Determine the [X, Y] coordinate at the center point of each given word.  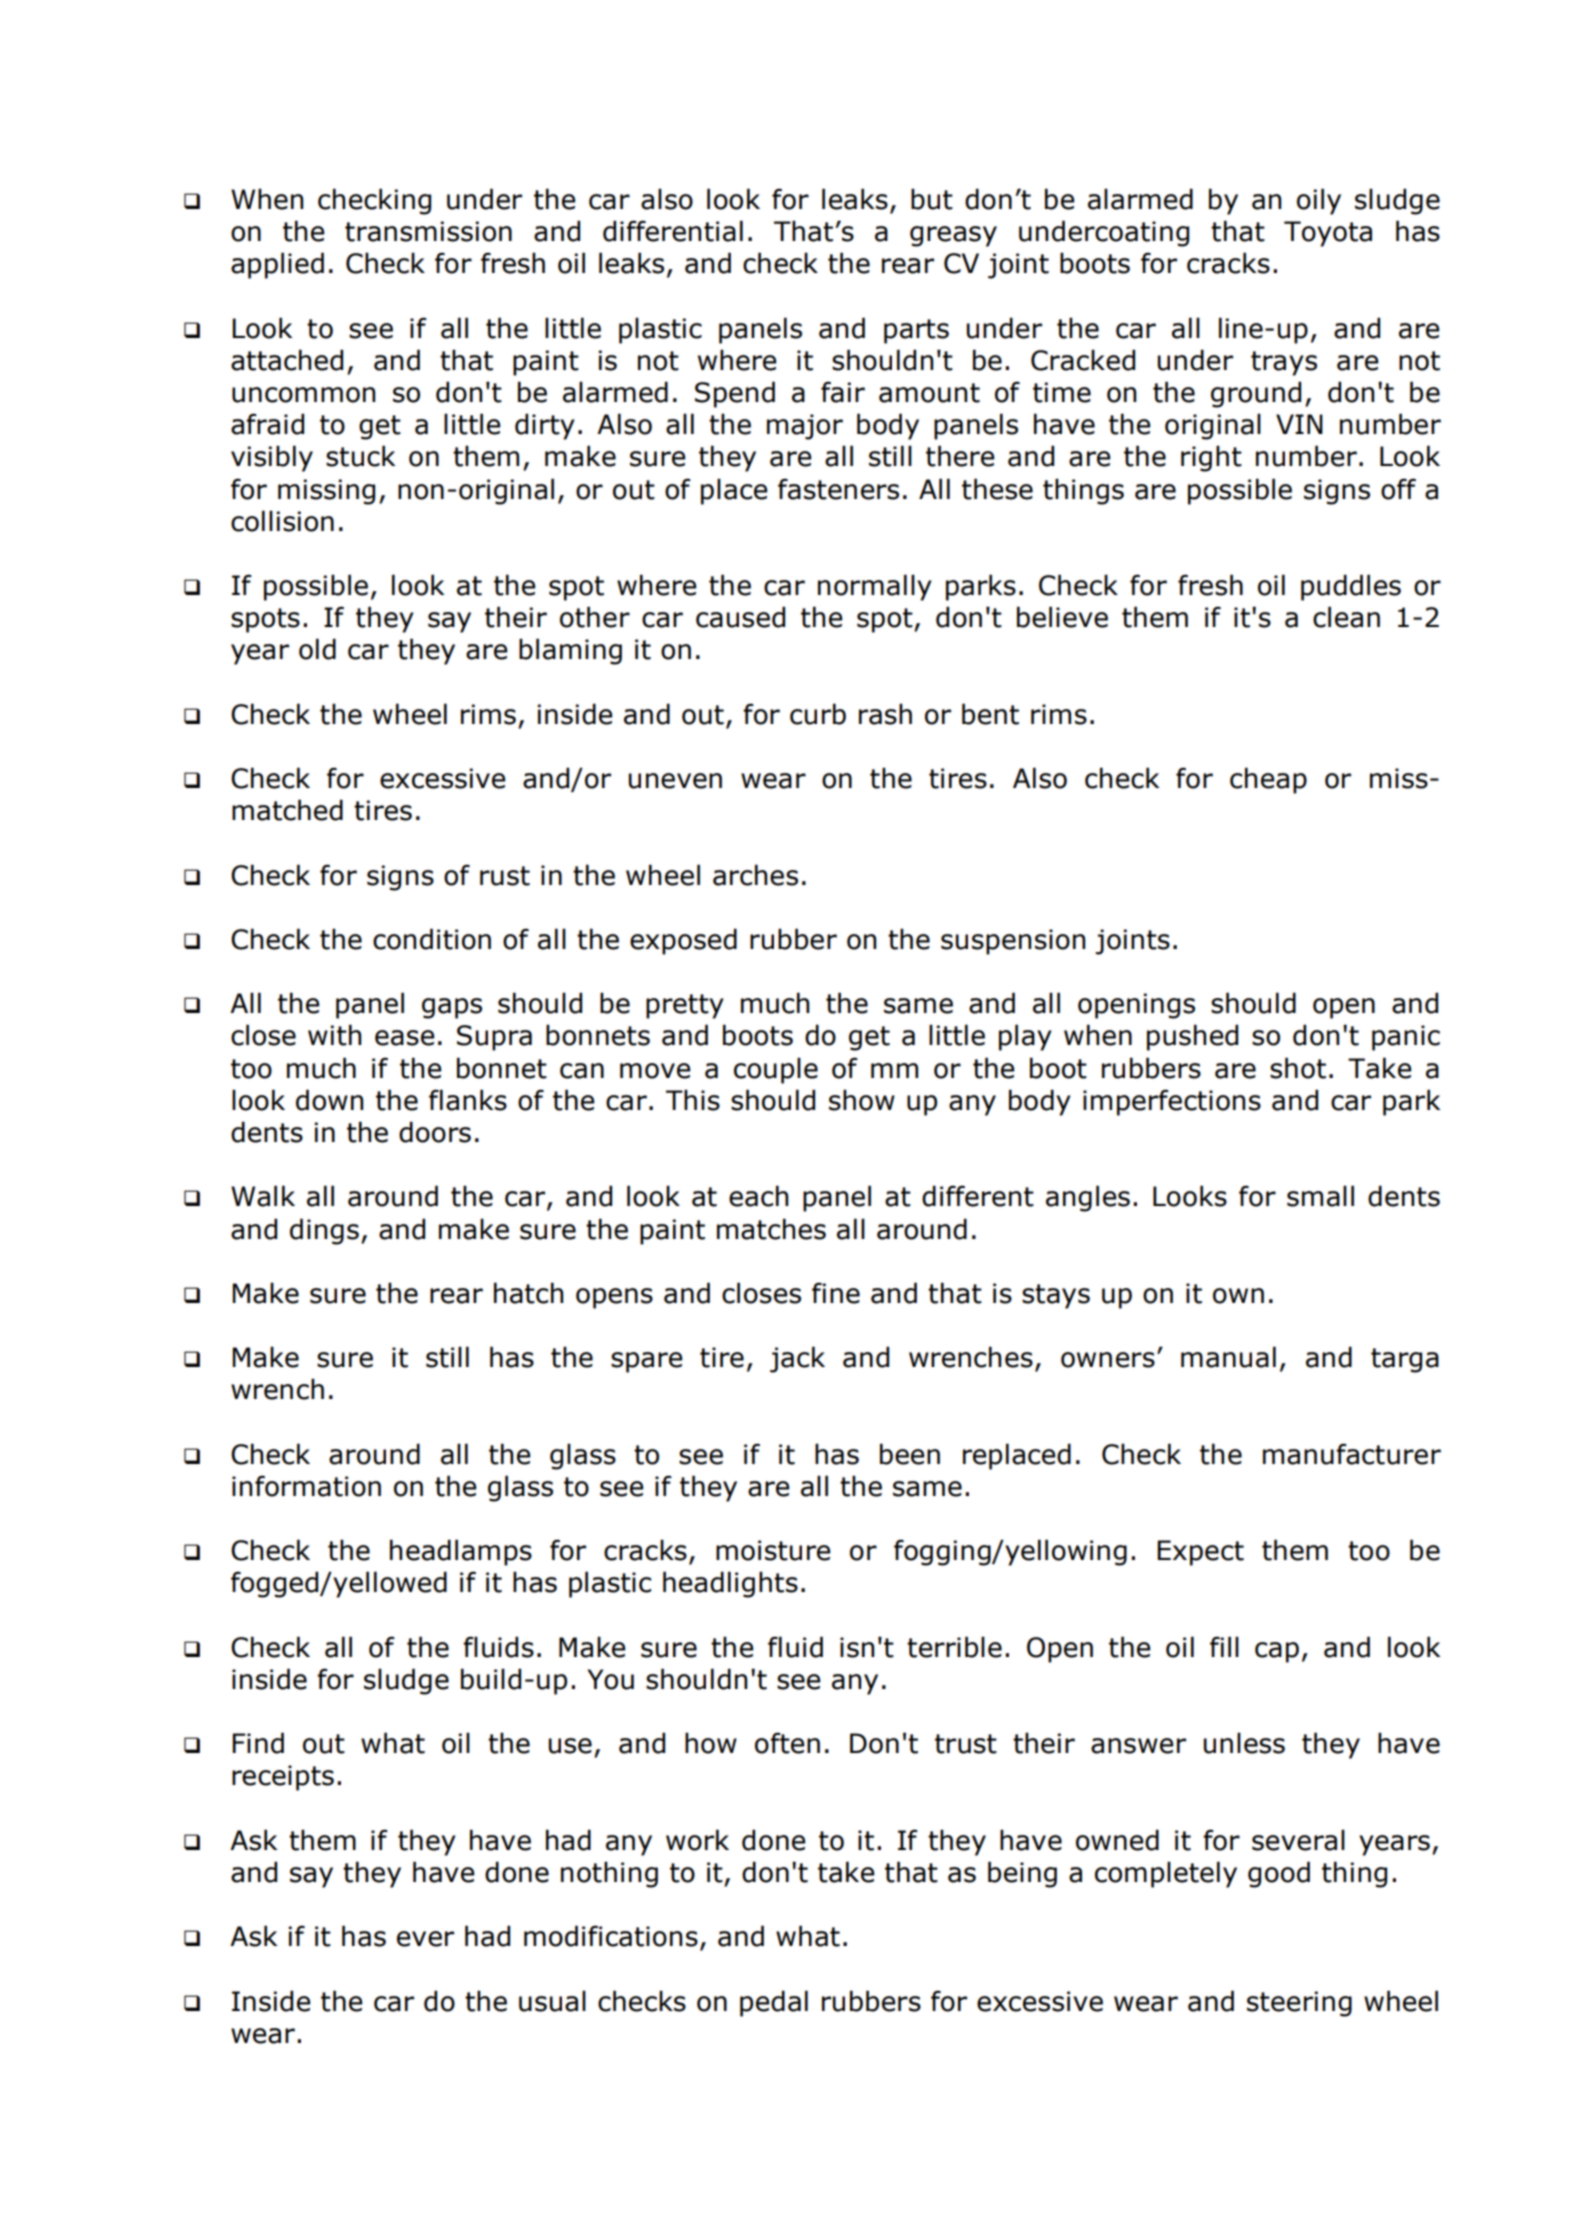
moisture [773, 1550]
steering [1299, 2004]
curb [818, 714]
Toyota [1328, 234]
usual [552, 2001]
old [317, 649]
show [862, 1100]
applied [277, 265]
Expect [1200, 1553]
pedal [774, 2003]
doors [435, 1132]
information [306, 1486]
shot [1298, 1068]
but [932, 199]
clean [1346, 617]
